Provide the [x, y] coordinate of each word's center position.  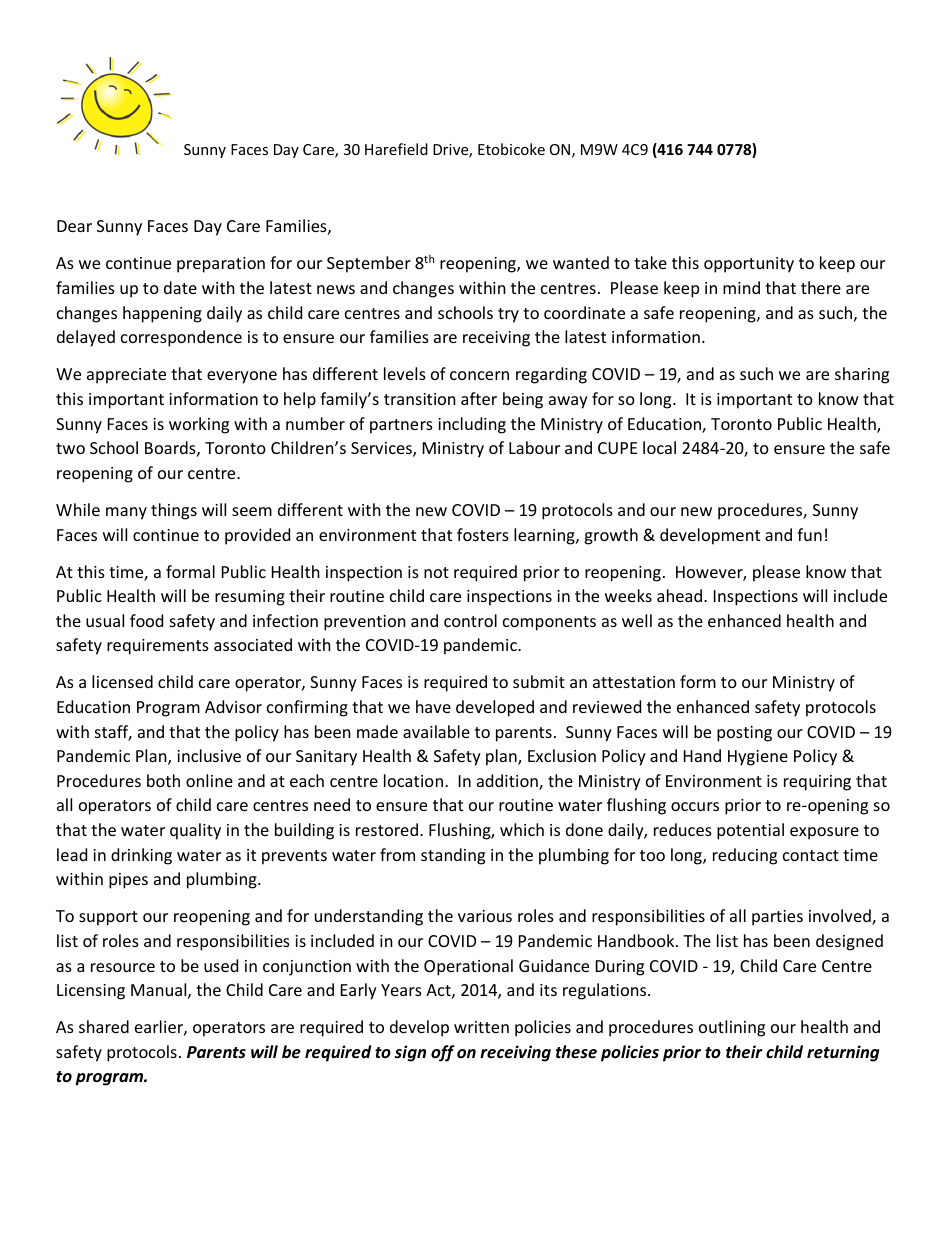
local [659, 447]
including [472, 425]
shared [104, 1026]
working [199, 425]
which [522, 829]
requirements [158, 647]
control [470, 620]
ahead [681, 595]
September [369, 264]
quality [195, 831]
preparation [221, 265]
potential [750, 831]
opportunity [749, 265]
